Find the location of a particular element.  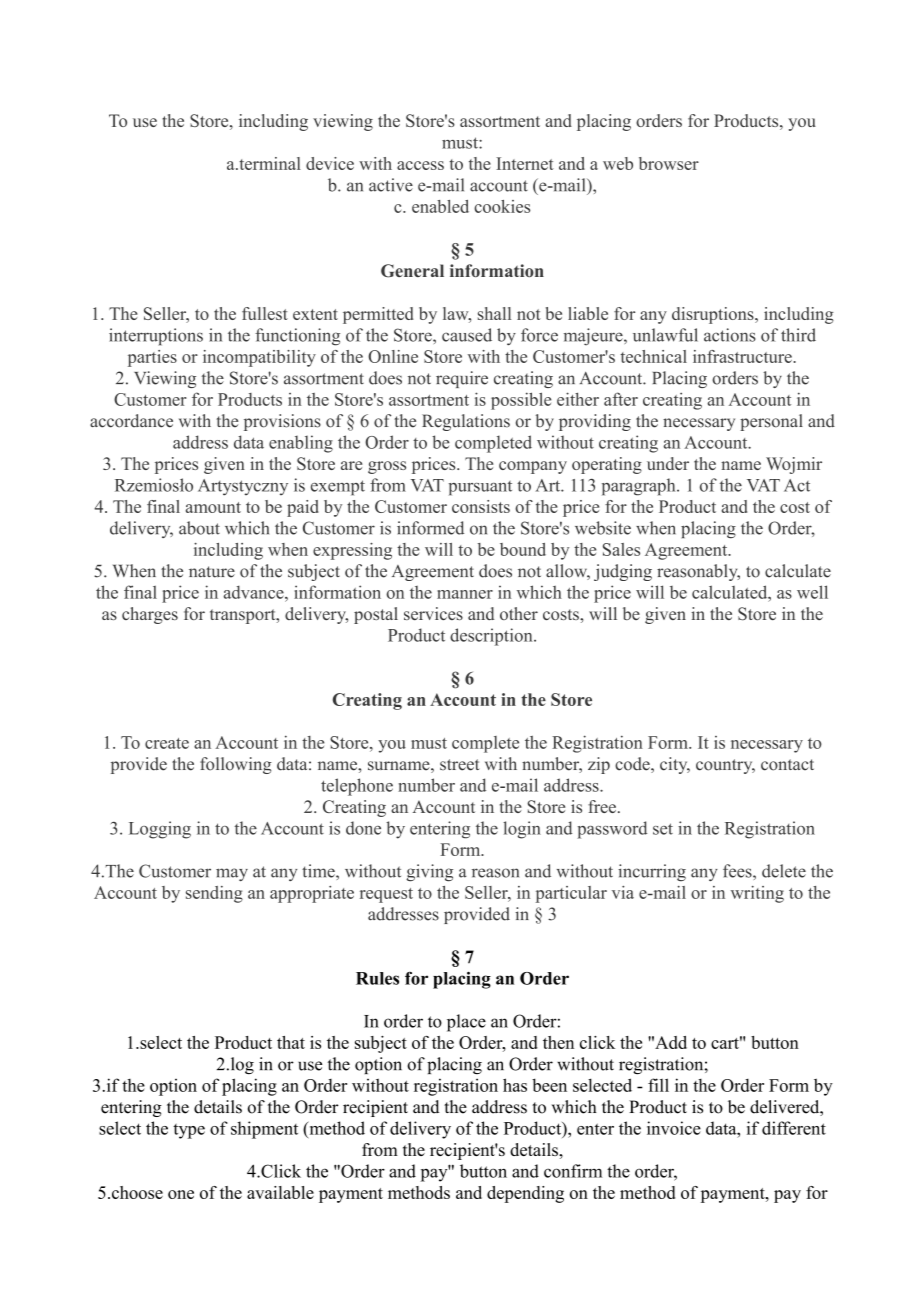

invoice is located at coordinates (674, 1128).
